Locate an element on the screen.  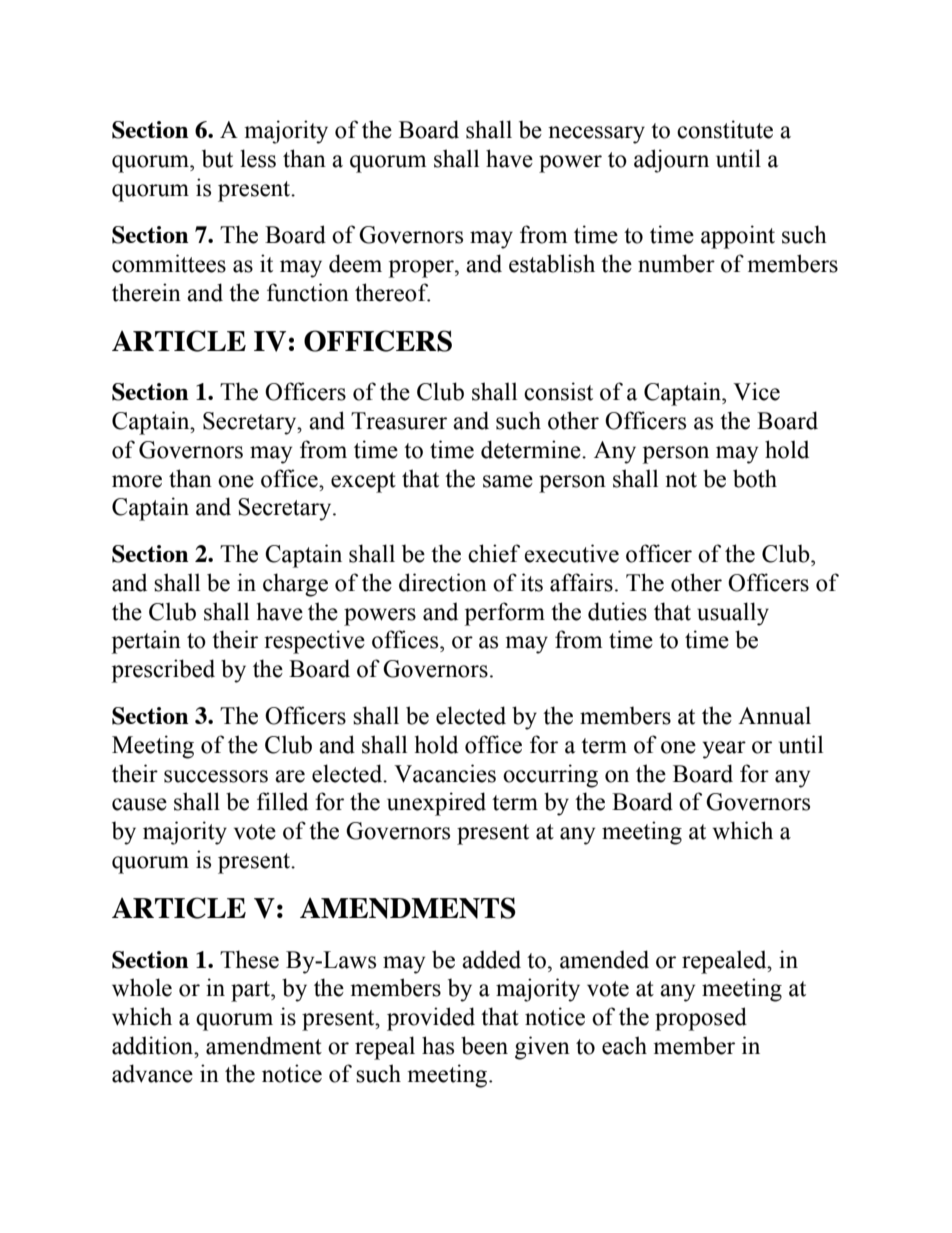
unexpired is located at coordinates (436, 804).
